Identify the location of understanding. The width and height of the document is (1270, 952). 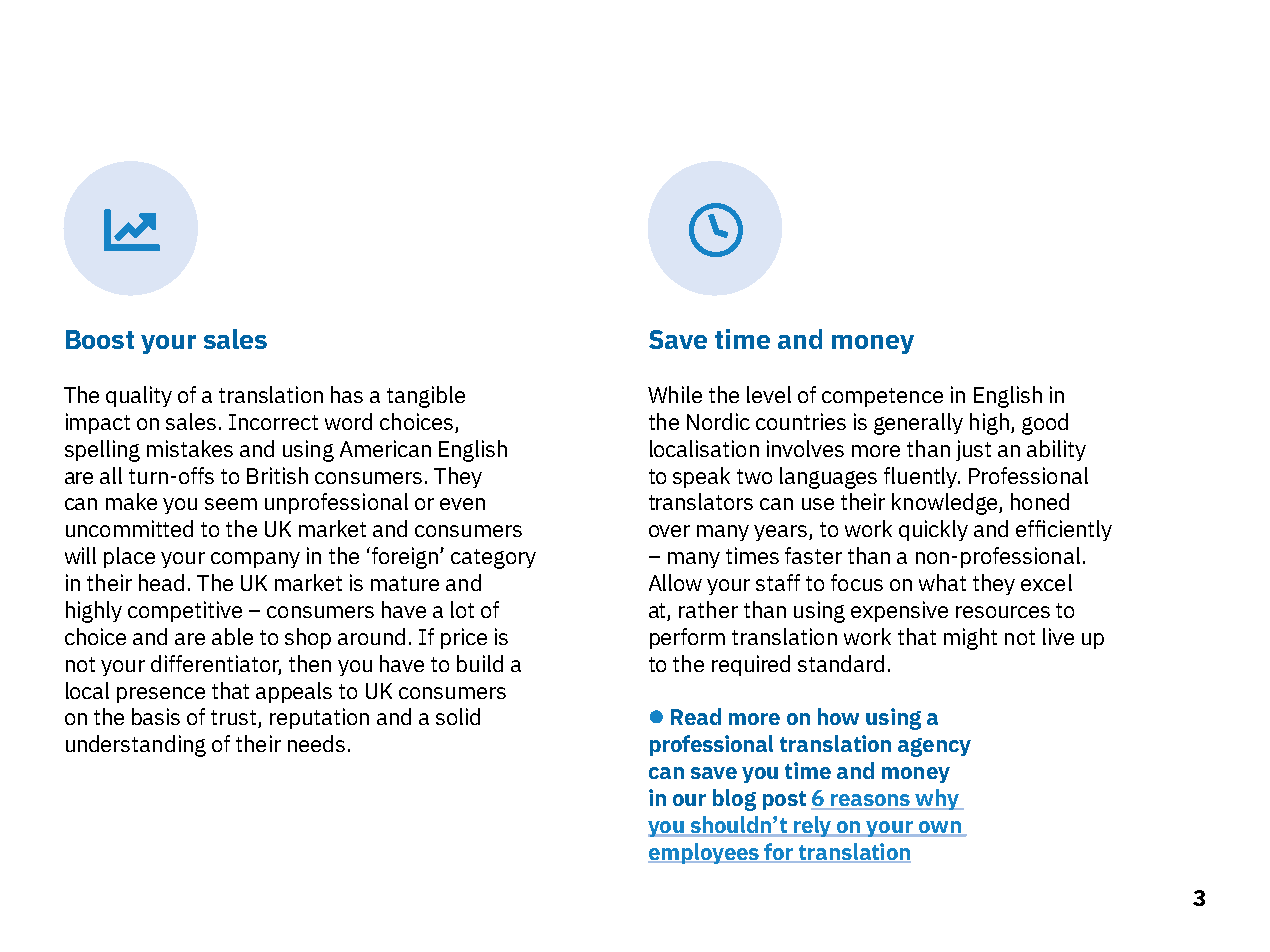
(136, 746).
